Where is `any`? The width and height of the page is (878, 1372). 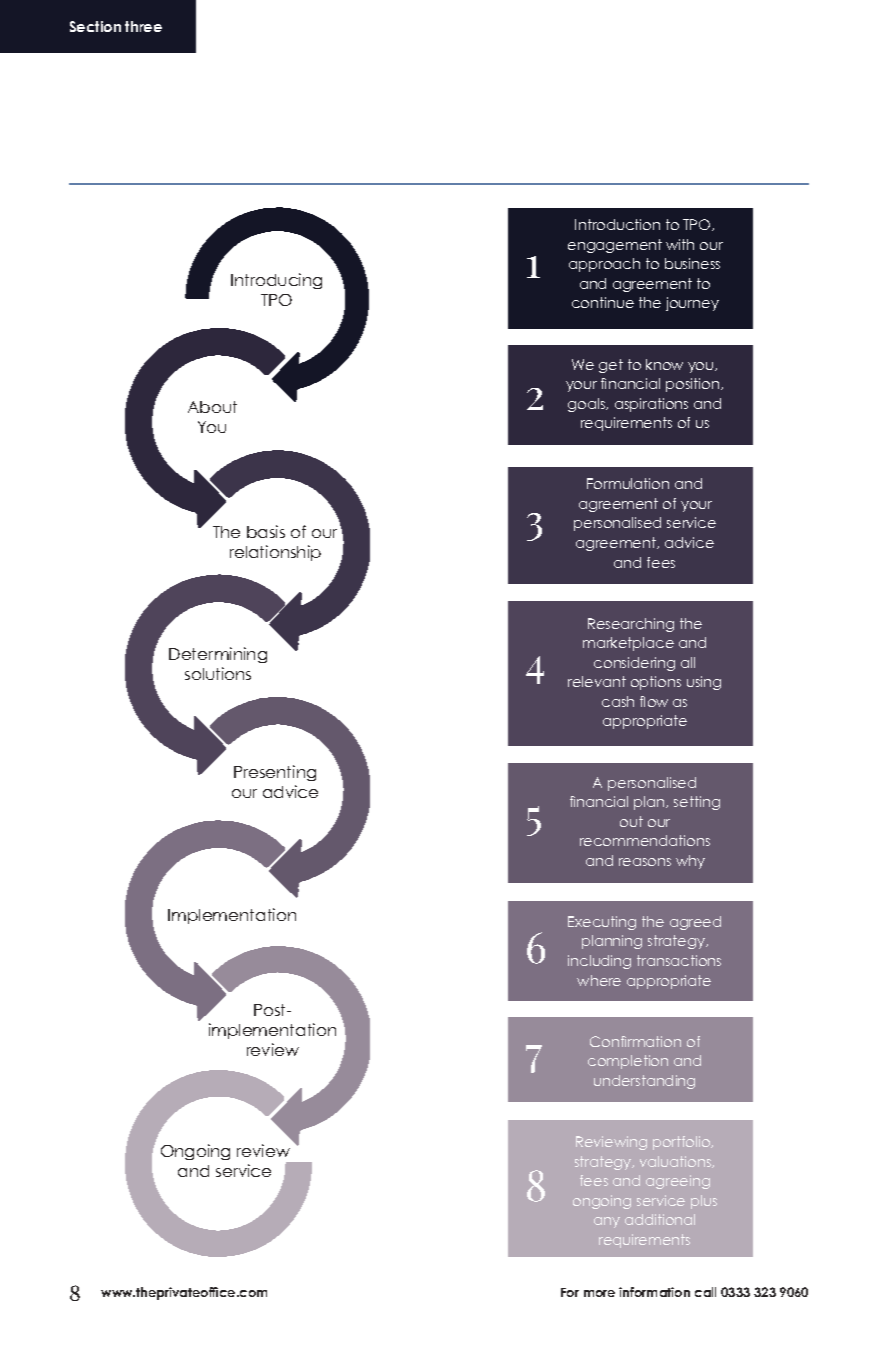 any is located at coordinates (607, 1222).
